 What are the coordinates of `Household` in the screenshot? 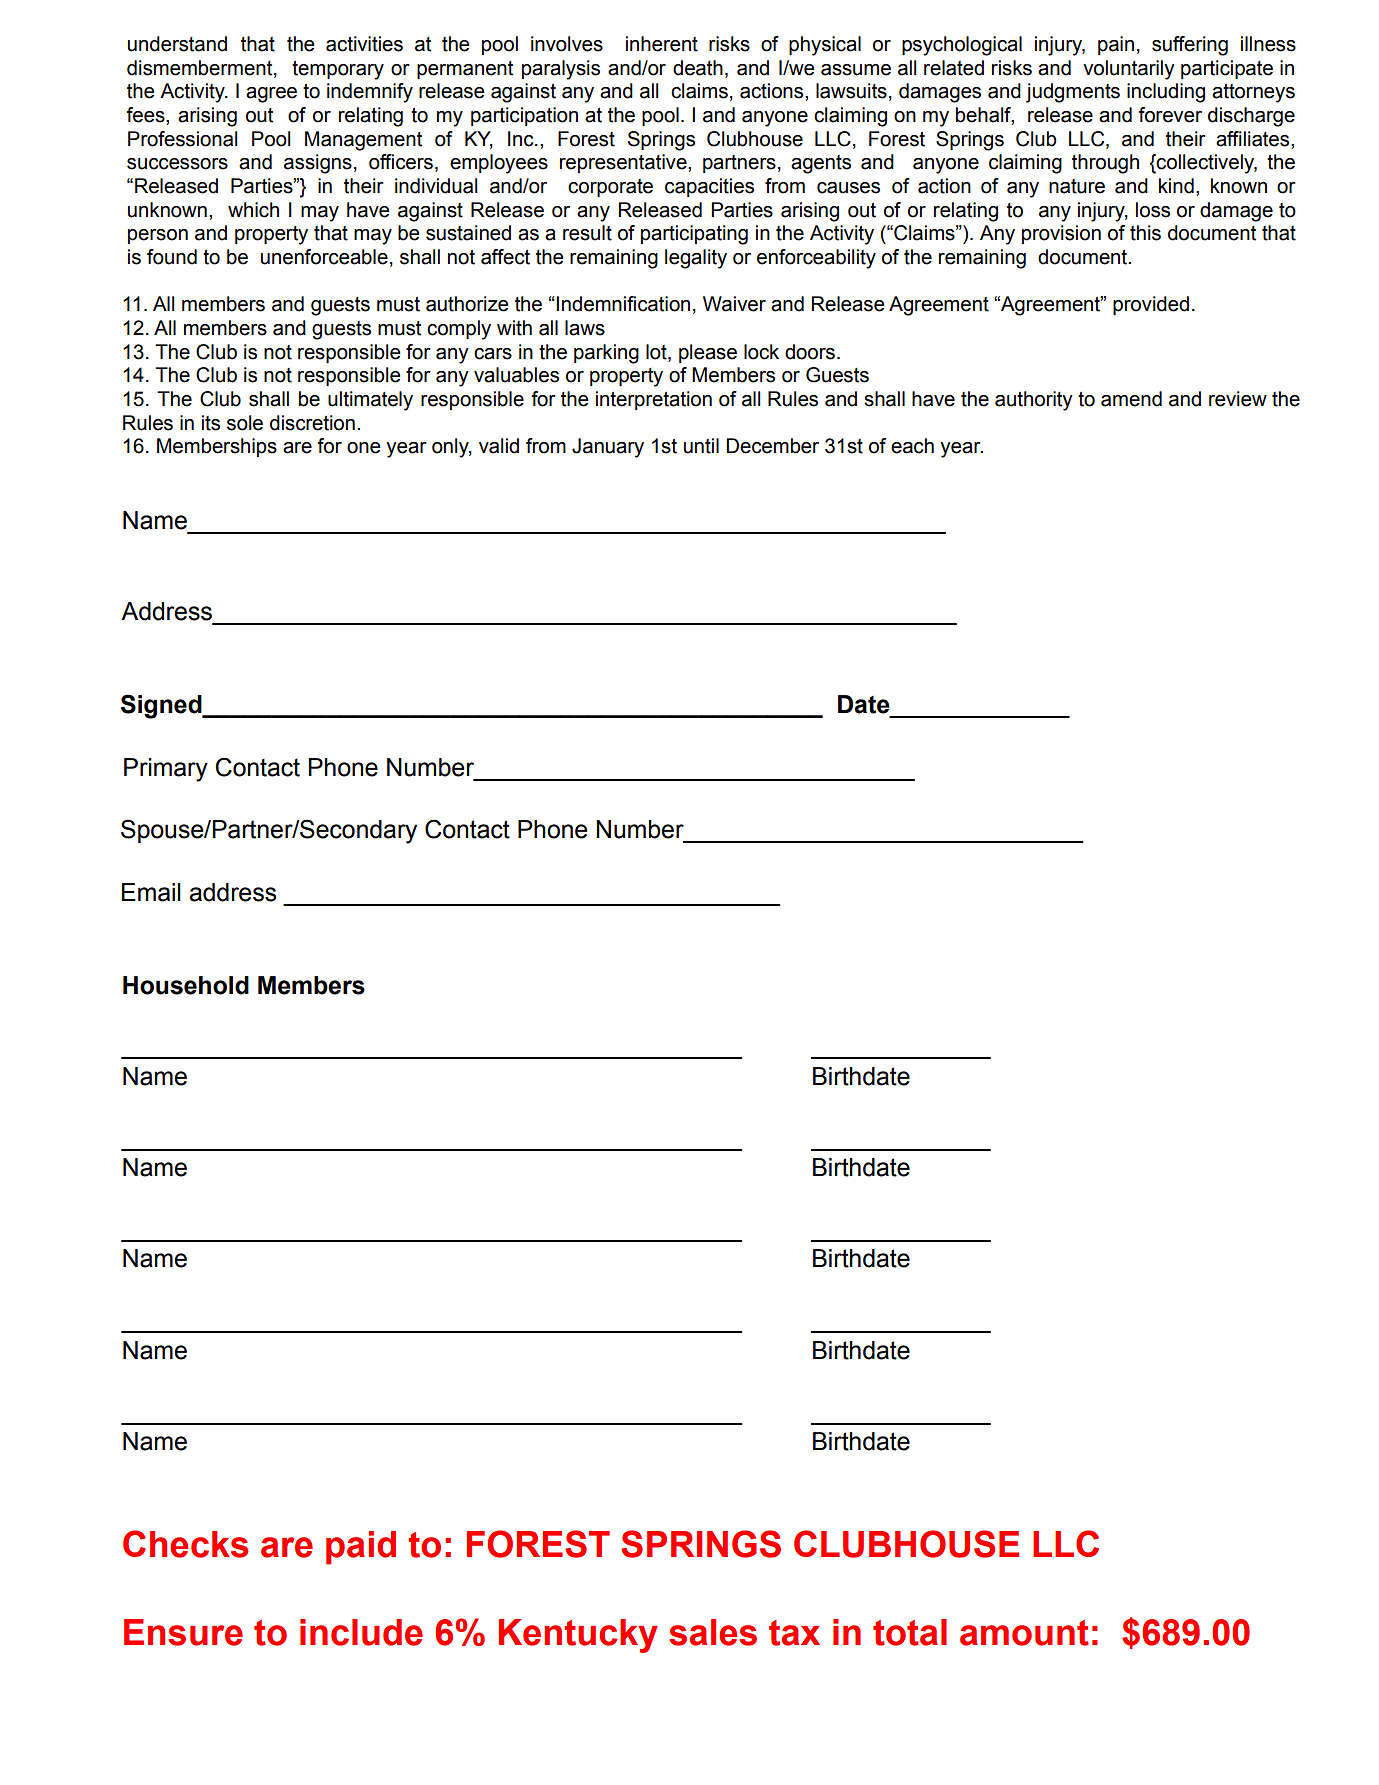 It's located at (186, 985).
